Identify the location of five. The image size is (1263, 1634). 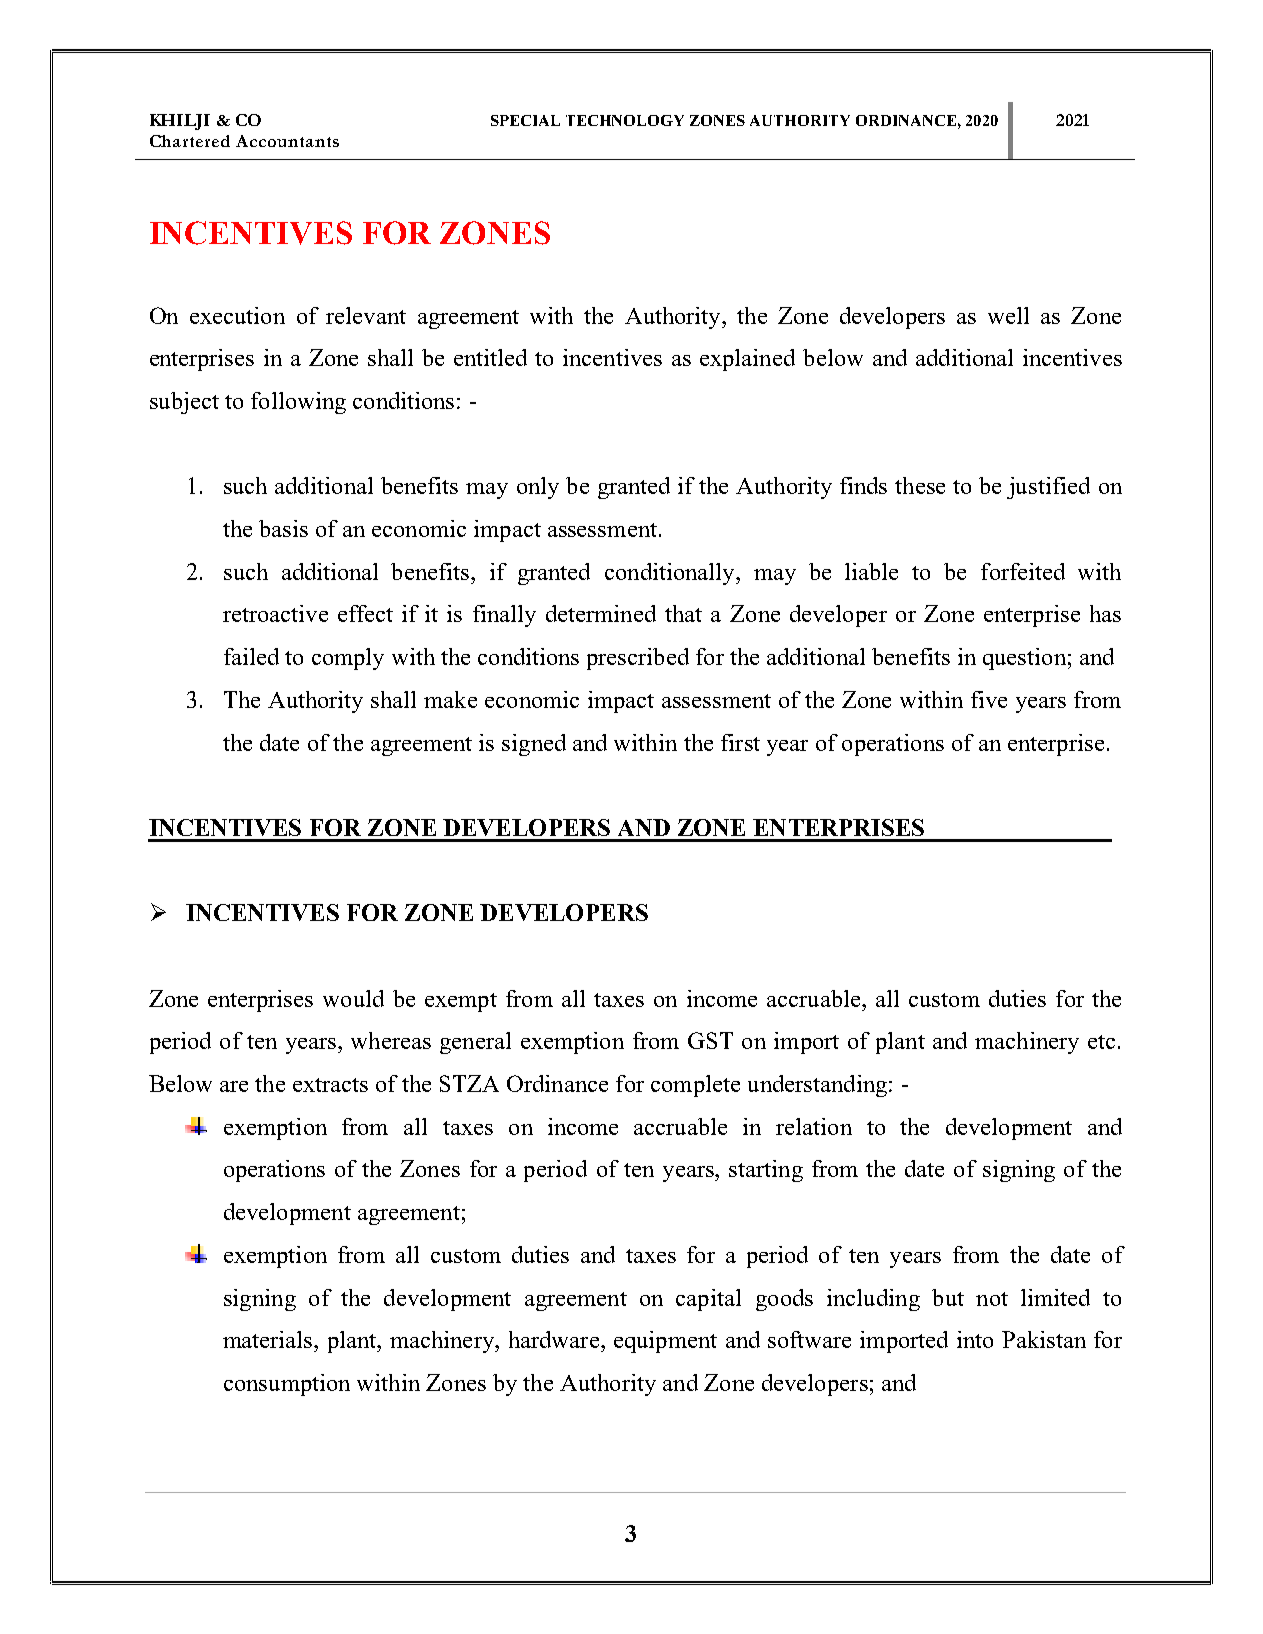
(989, 699).
